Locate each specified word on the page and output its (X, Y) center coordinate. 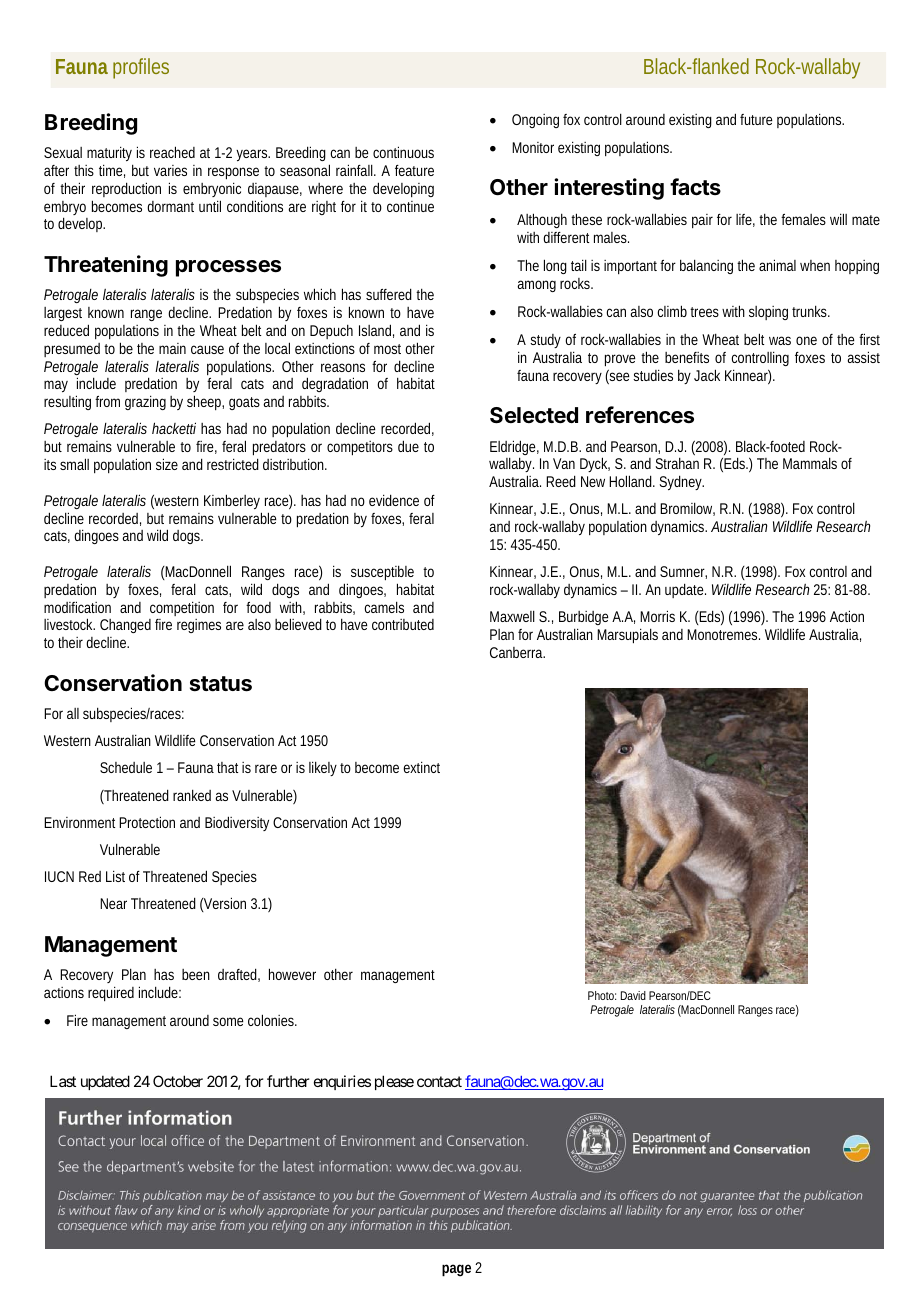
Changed (125, 626)
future (756, 119)
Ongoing (535, 121)
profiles (141, 68)
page (456, 1270)
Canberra (517, 652)
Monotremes (723, 634)
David (633, 995)
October (178, 1081)
